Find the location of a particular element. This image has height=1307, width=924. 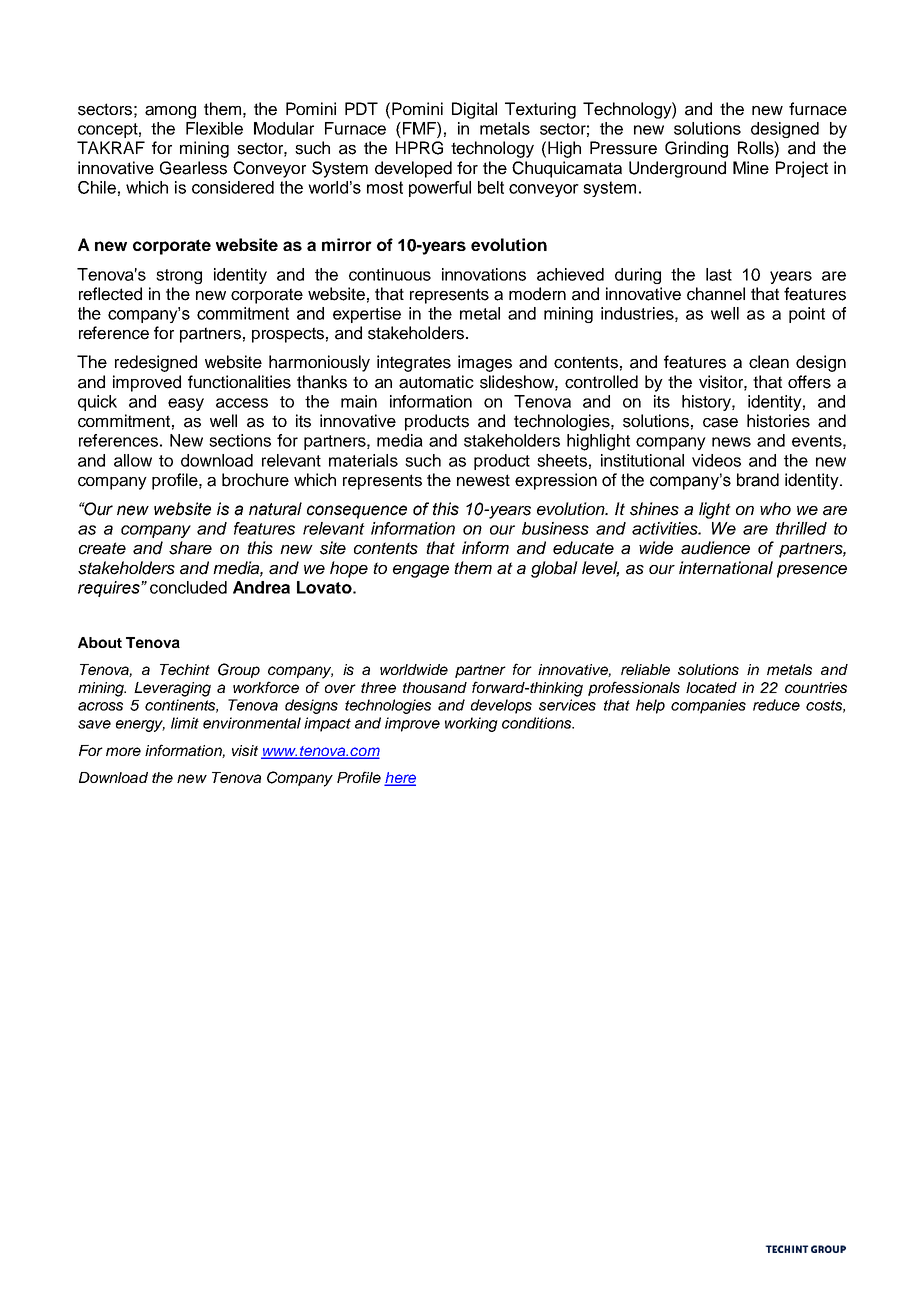

images is located at coordinates (485, 363).
